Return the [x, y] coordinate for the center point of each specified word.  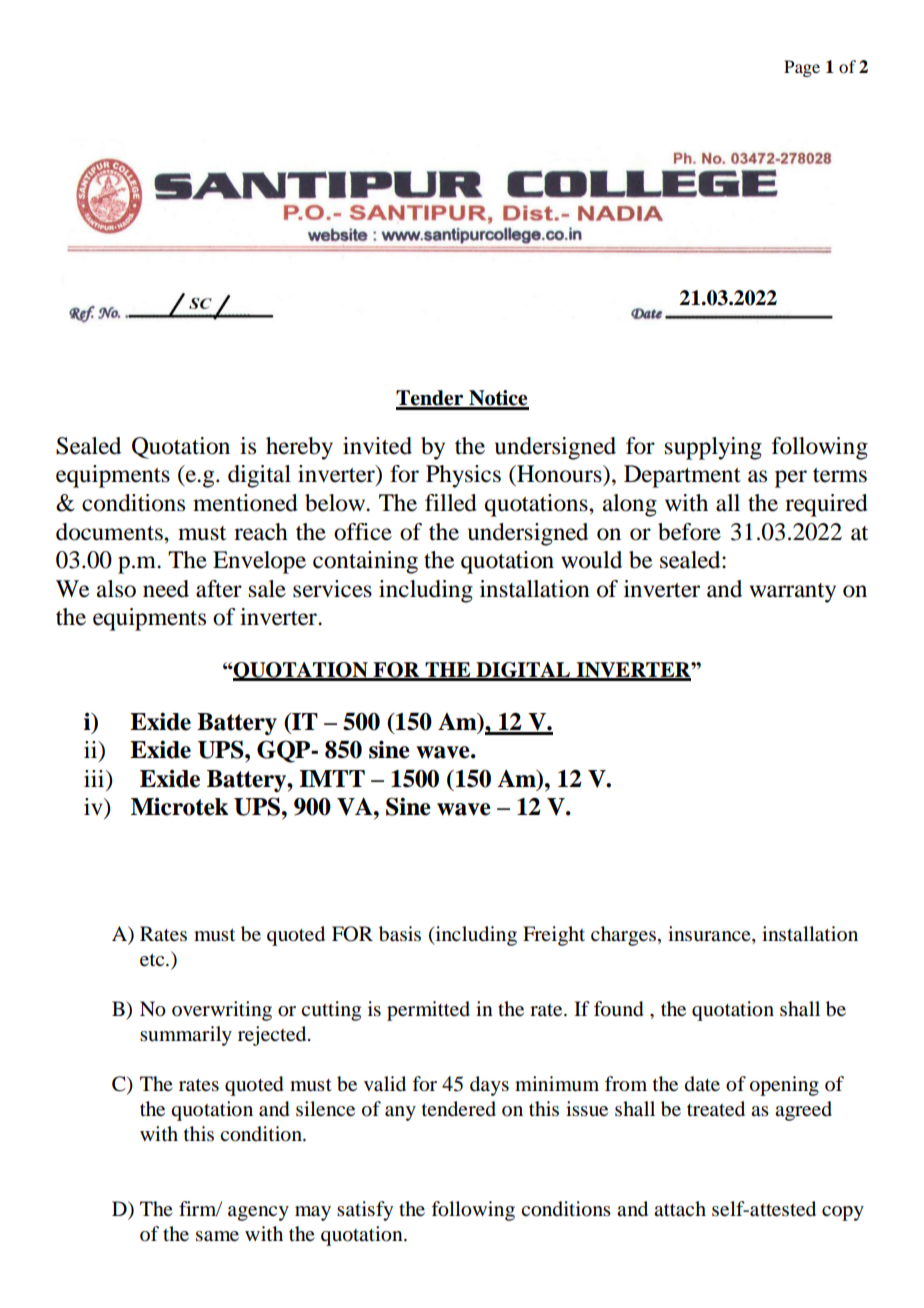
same [217, 1236]
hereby [299, 448]
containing [365, 562]
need [166, 589]
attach [680, 1209]
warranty [793, 593]
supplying [713, 448]
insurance [710, 934]
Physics [463, 476]
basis [400, 934]
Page [802, 68]
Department [682, 476]
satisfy [365, 1211]
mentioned [245, 503]
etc [153, 960]
